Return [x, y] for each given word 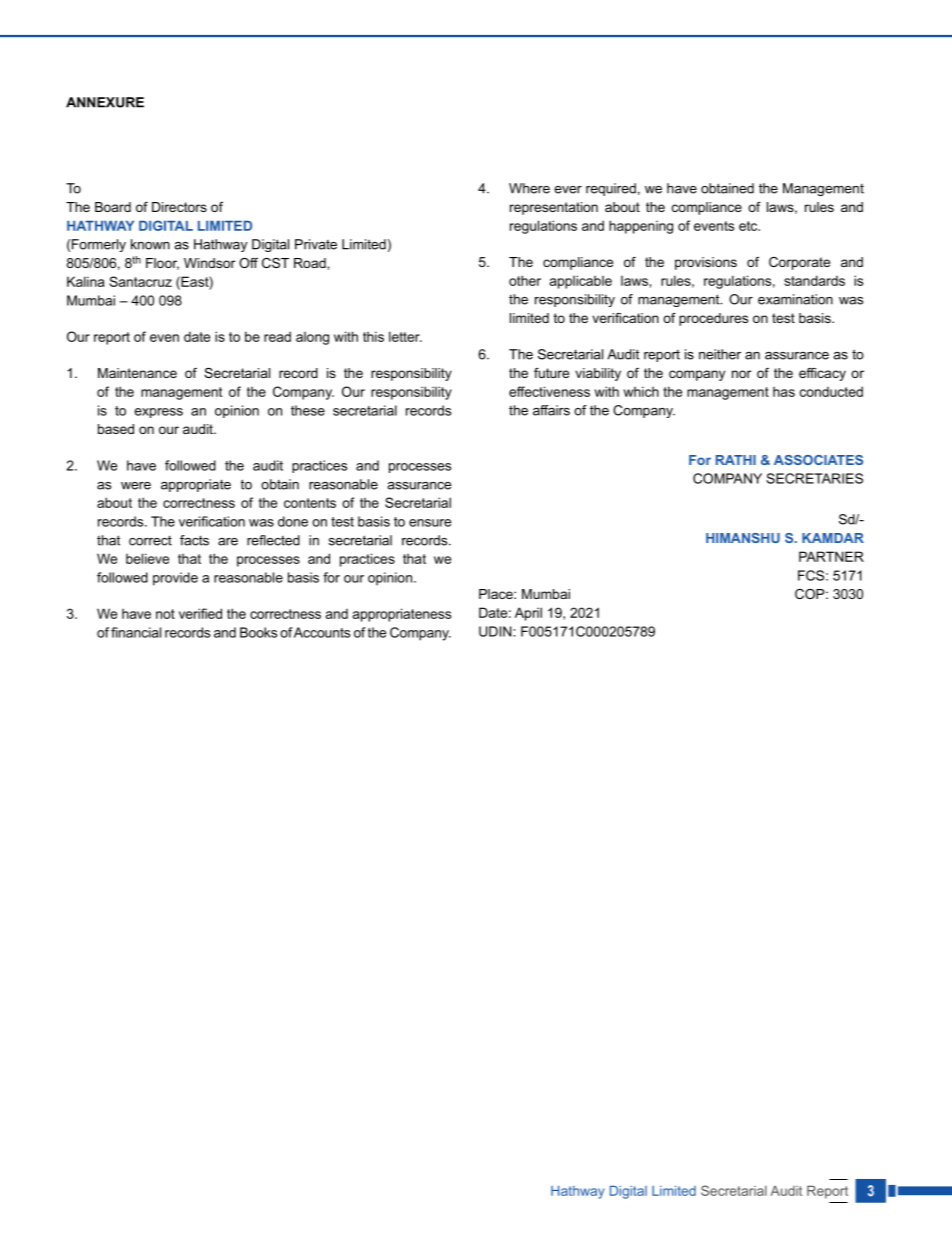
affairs [551, 410]
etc [749, 226]
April [528, 614]
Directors [179, 207]
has [784, 392]
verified [200, 613]
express [159, 413]
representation [554, 208]
